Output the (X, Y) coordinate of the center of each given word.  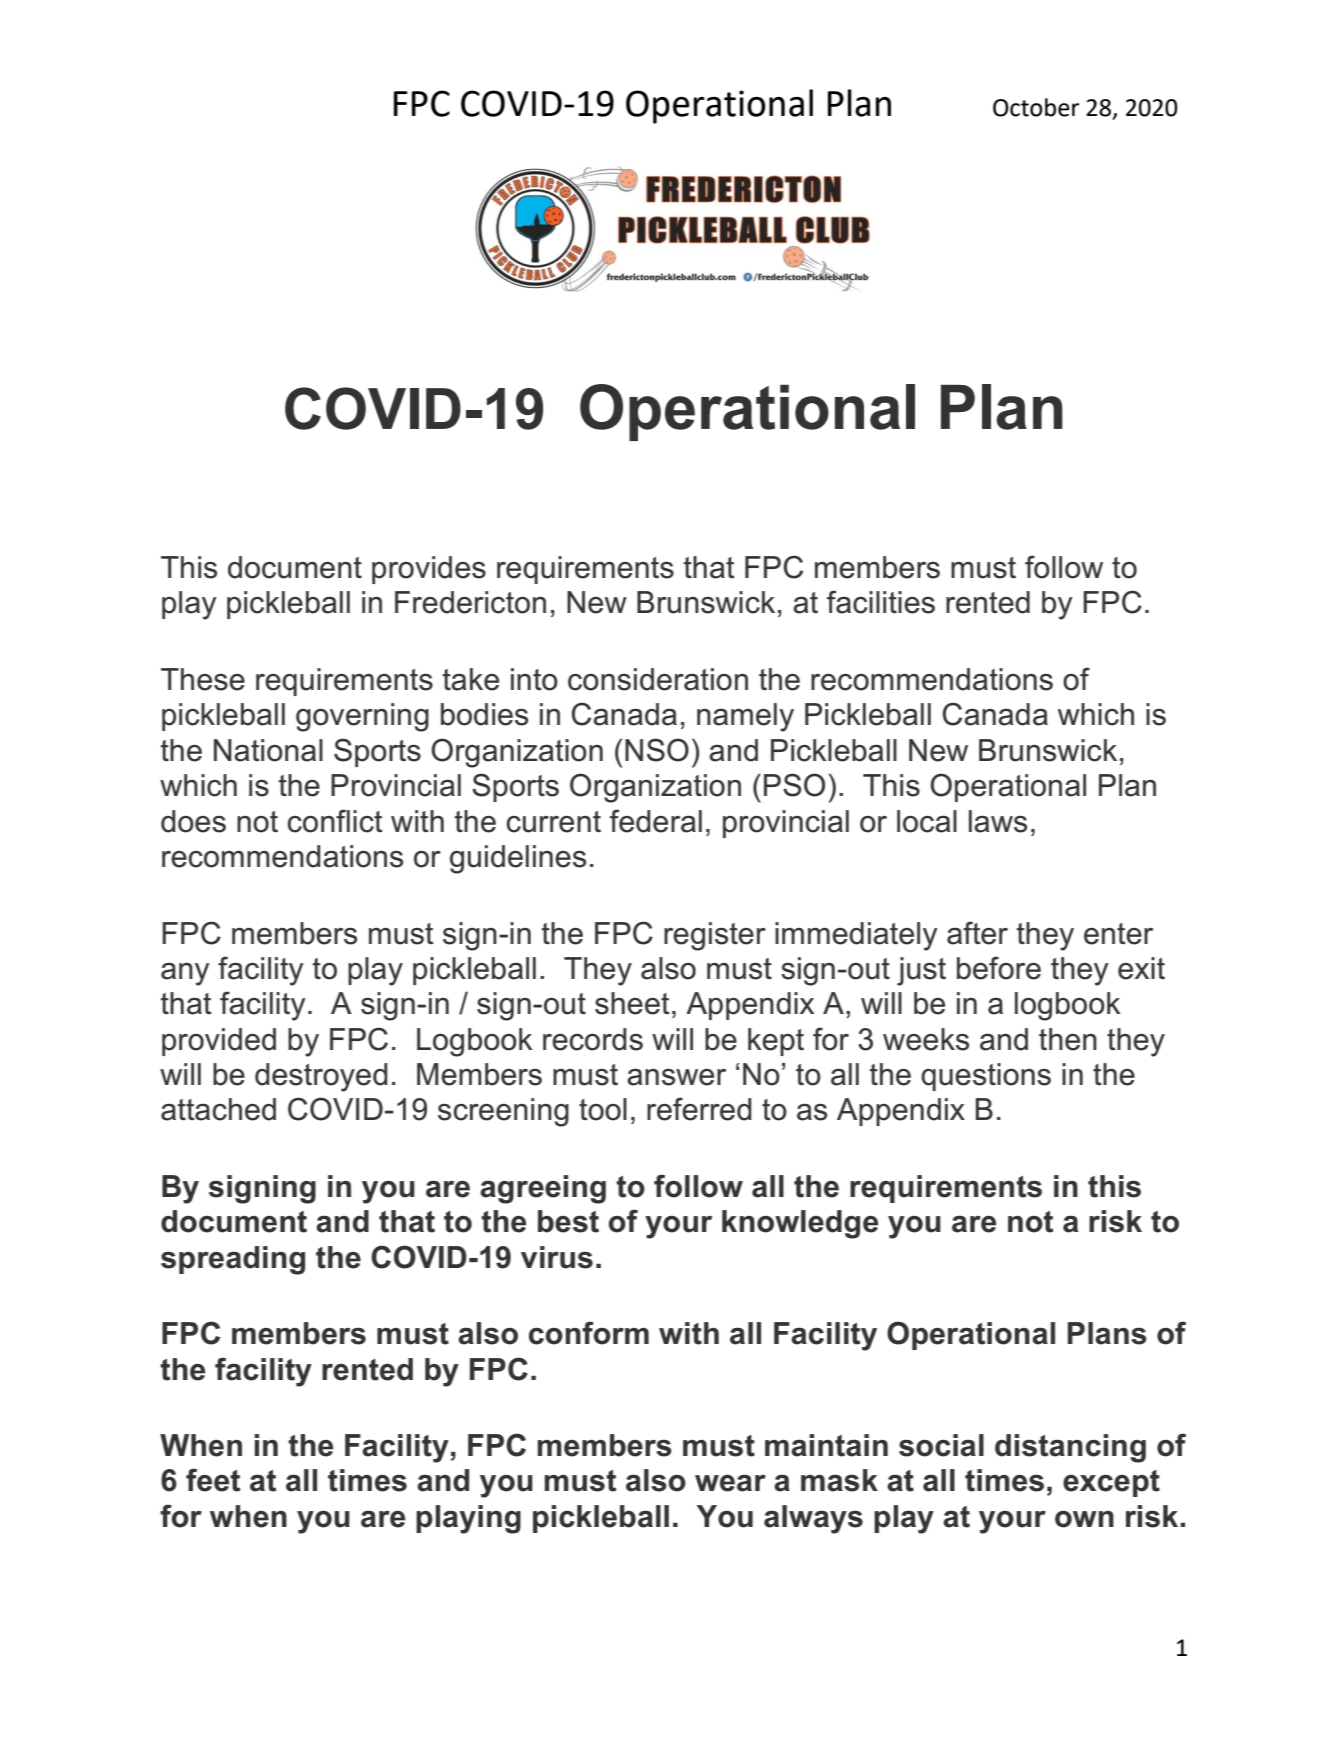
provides (429, 570)
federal (656, 821)
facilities (881, 602)
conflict (335, 821)
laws (998, 821)
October (1036, 107)
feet (213, 1480)
